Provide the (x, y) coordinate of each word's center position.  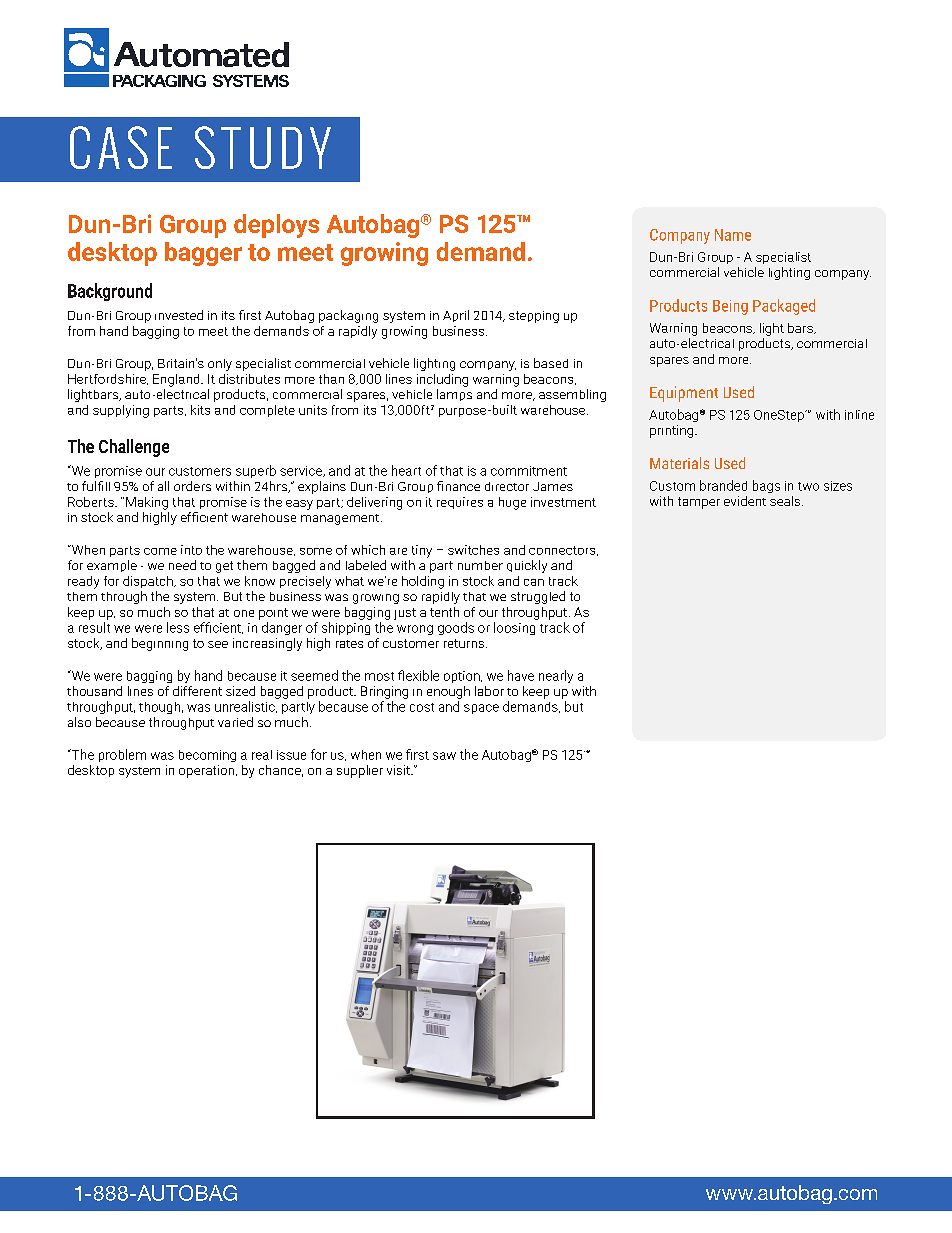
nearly (556, 676)
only (220, 365)
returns (464, 643)
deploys (276, 226)
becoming (207, 756)
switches (473, 550)
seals (786, 501)
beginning (160, 644)
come (160, 551)
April (456, 316)
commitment (529, 471)
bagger (203, 254)
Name (733, 235)
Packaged (784, 307)
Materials (679, 463)
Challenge (134, 448)
